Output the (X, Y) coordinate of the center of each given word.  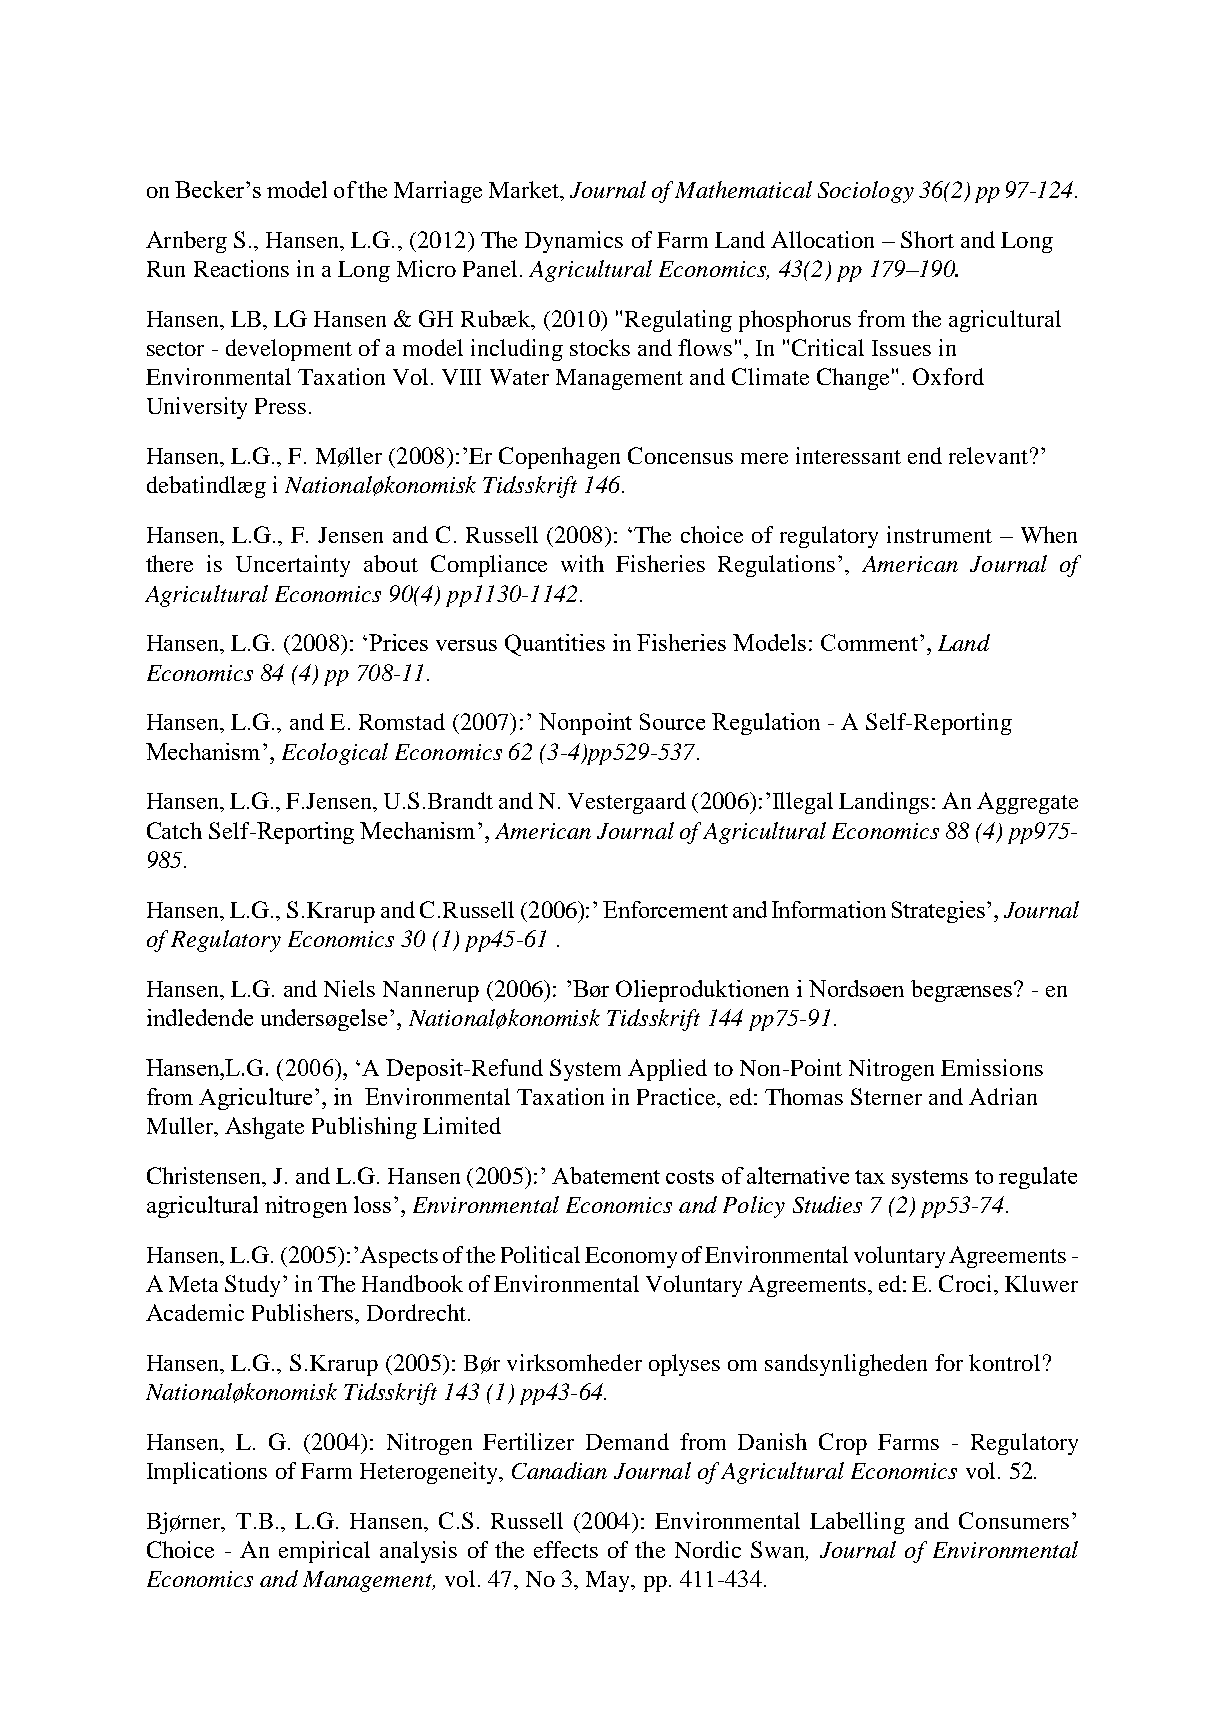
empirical (324, 1552)
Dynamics (574, 242)
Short (927, 239)
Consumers (1014, 1520)
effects (566, 1549)
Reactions (241, 268)
